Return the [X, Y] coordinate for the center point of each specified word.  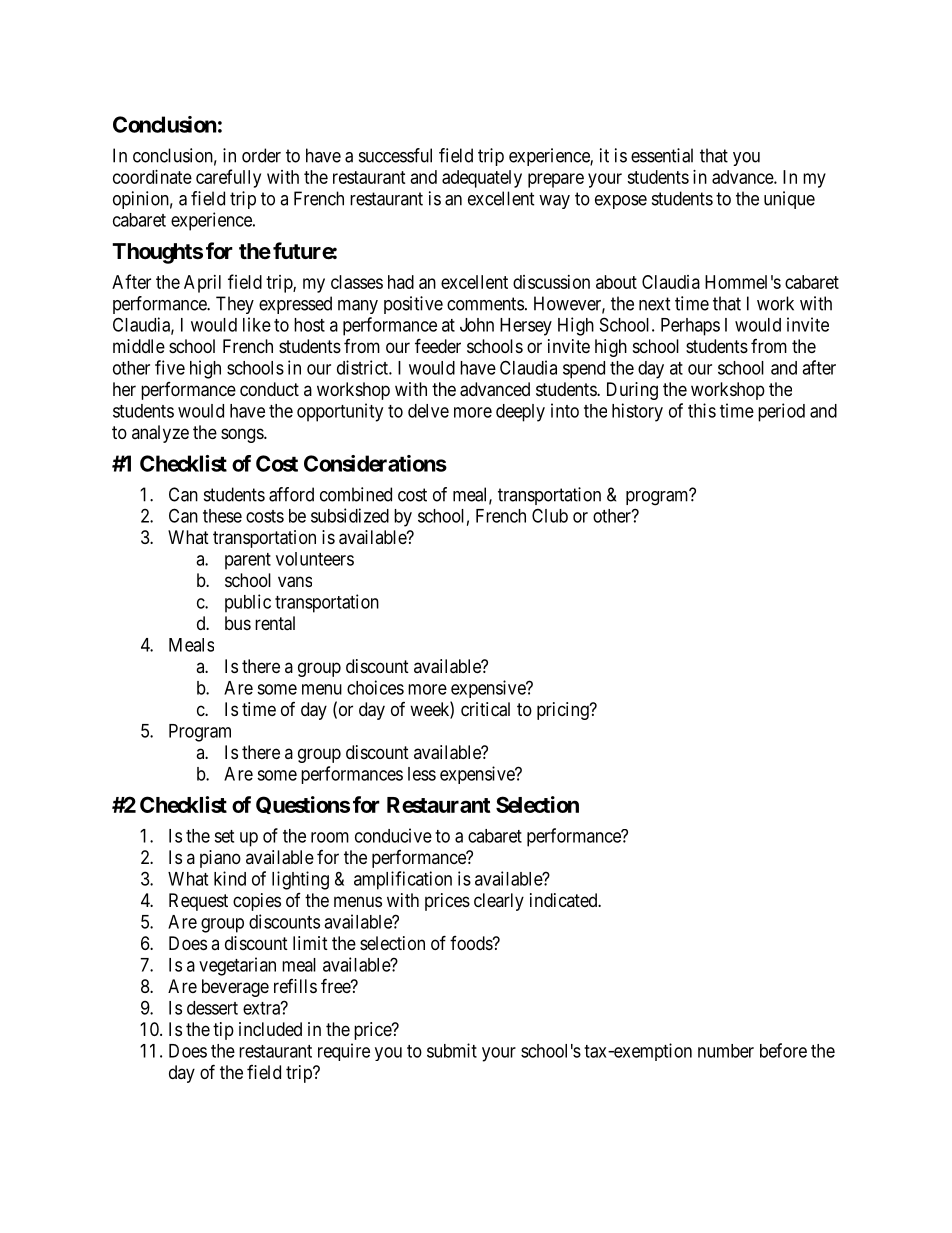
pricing [564, 711]
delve [428, 411]
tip [223, 1031]
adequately [482, 179]
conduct [269, 389]
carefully [228, 178]
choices [375, 687]
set [224, 836]
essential [662, 155]
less [422, 774]
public [248, 603]
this [702, 410]
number [726, 1051]
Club [550, 515]
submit [452, 1050]
